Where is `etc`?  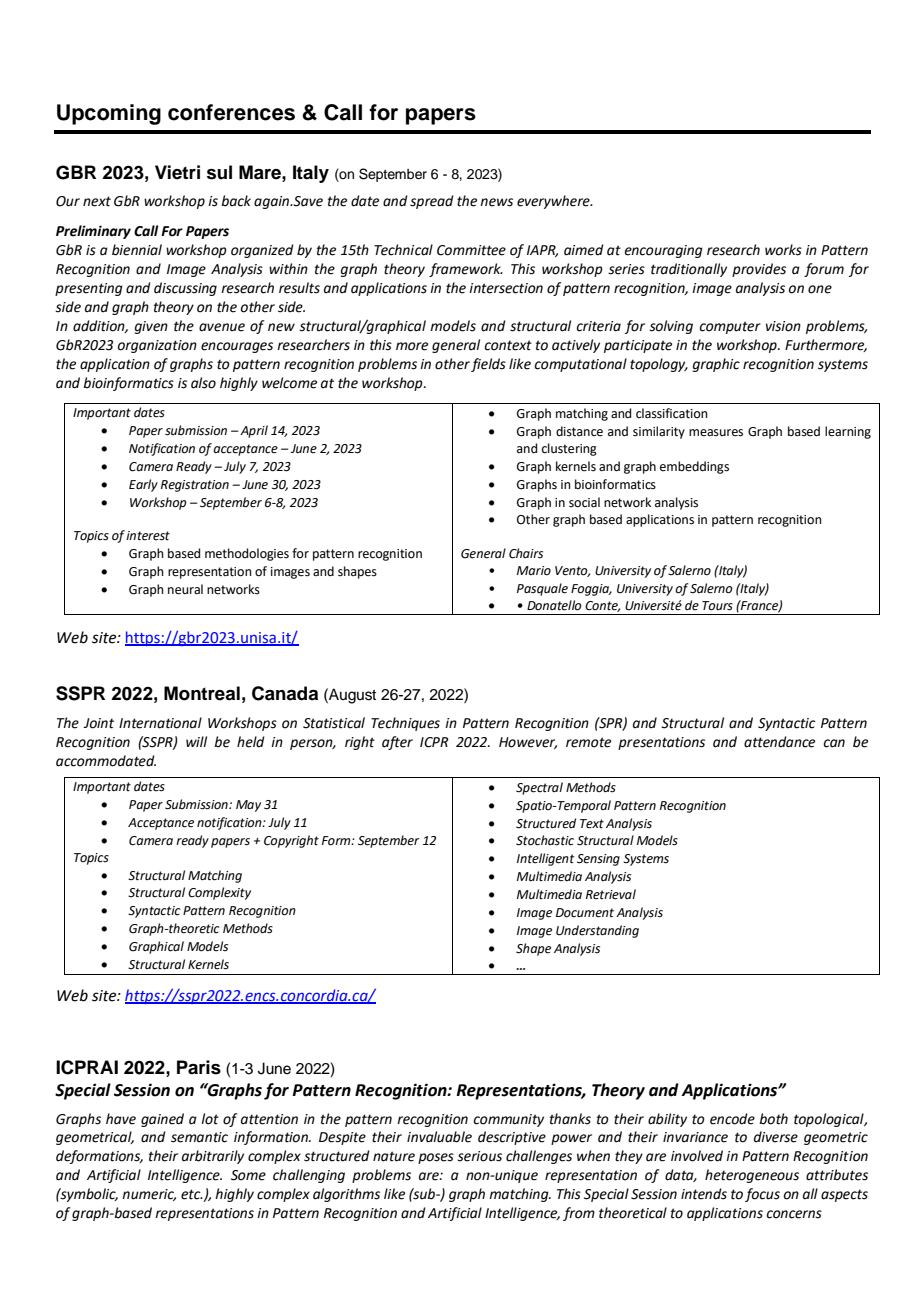 etc is located at coordinates (192, 1194).
